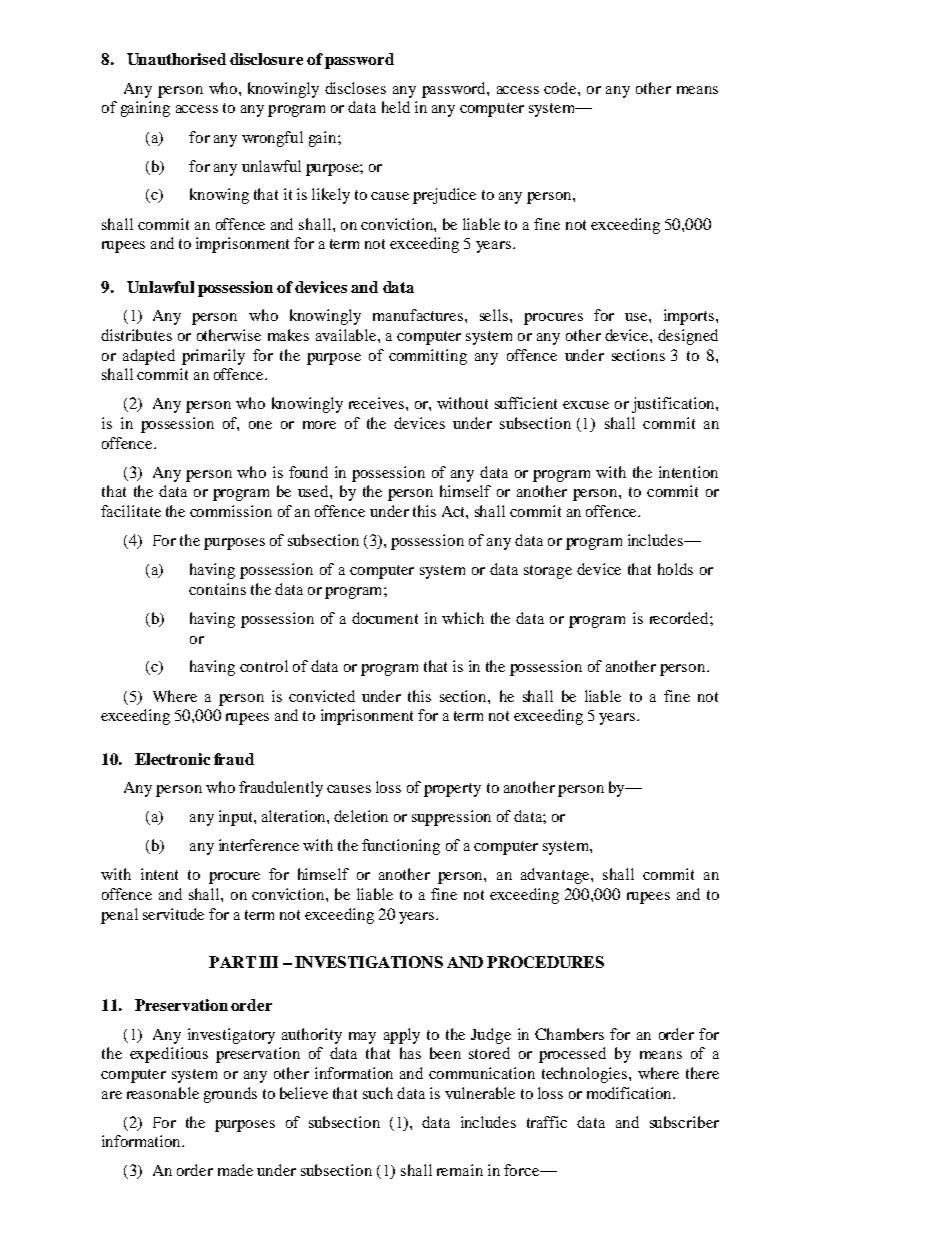 This screenshot has height=1233, width=952. I want to click on one, so click(260, 425).
